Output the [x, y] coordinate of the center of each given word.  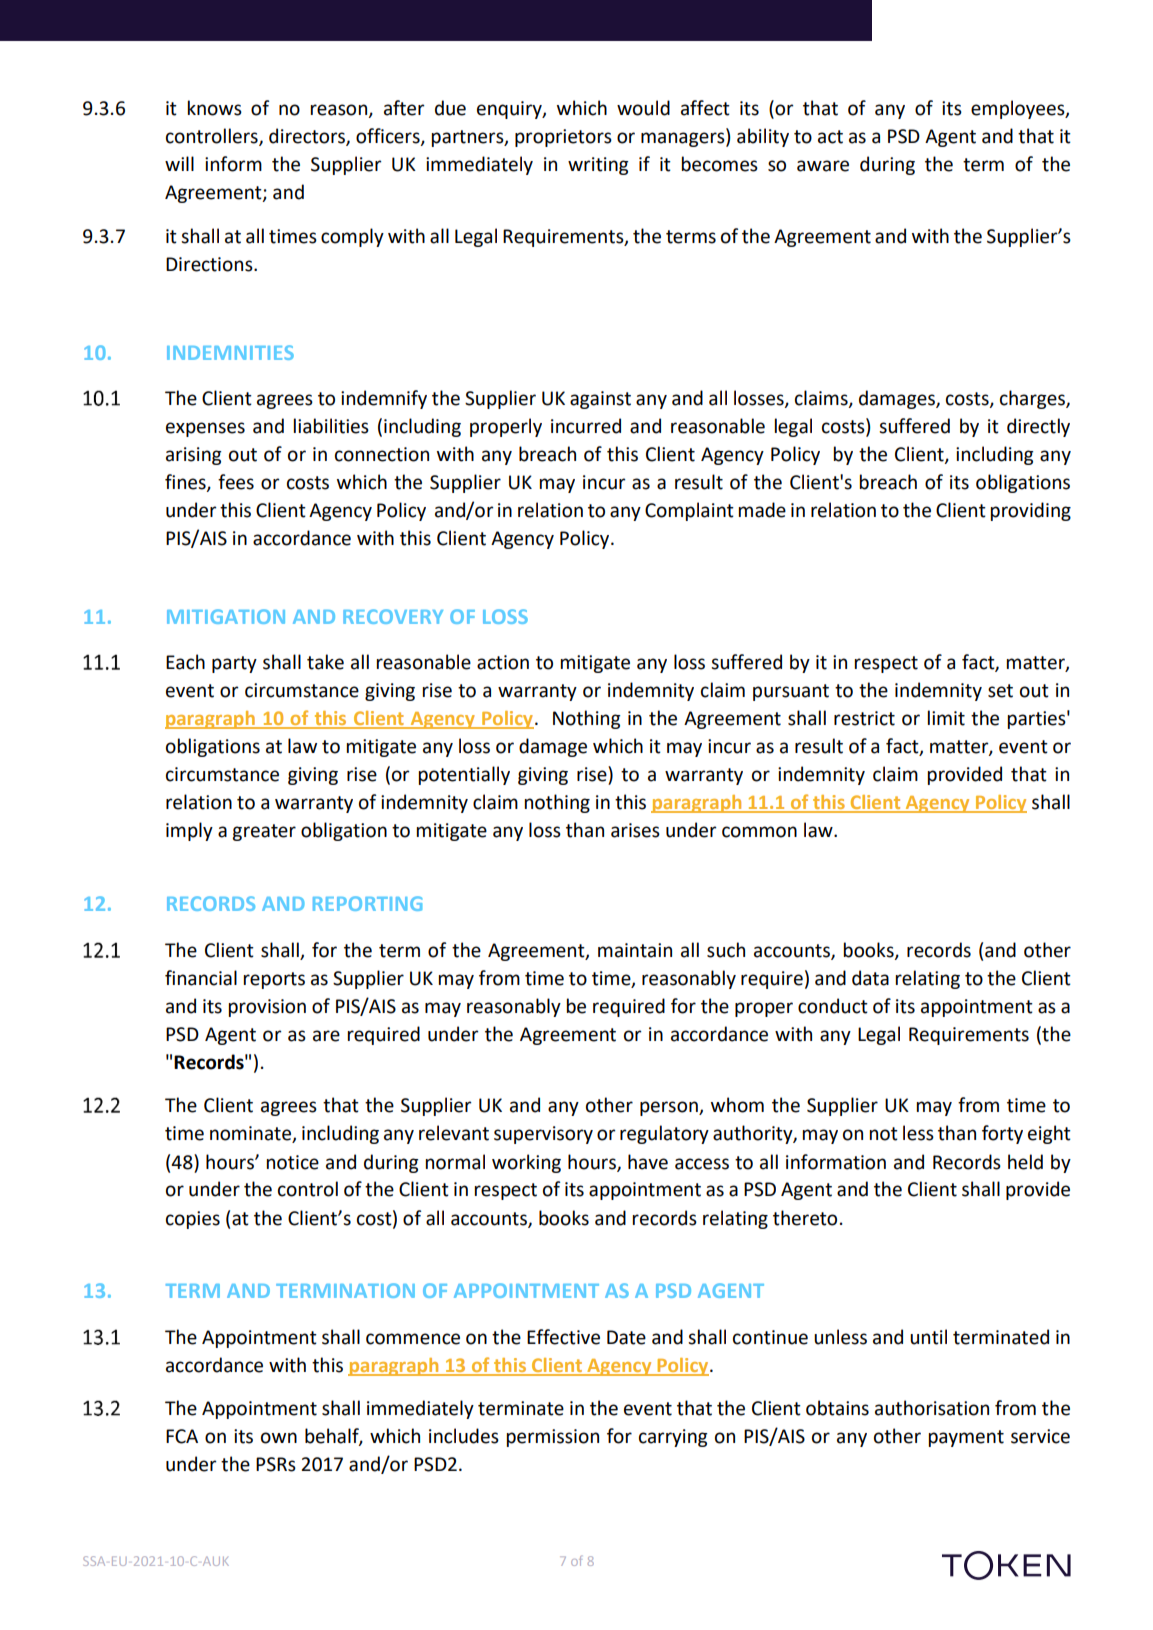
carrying [673, 1438]
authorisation [932, 1408]
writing [598, 166]
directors [308, 137]
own [279, 1438]
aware [823, 166]
